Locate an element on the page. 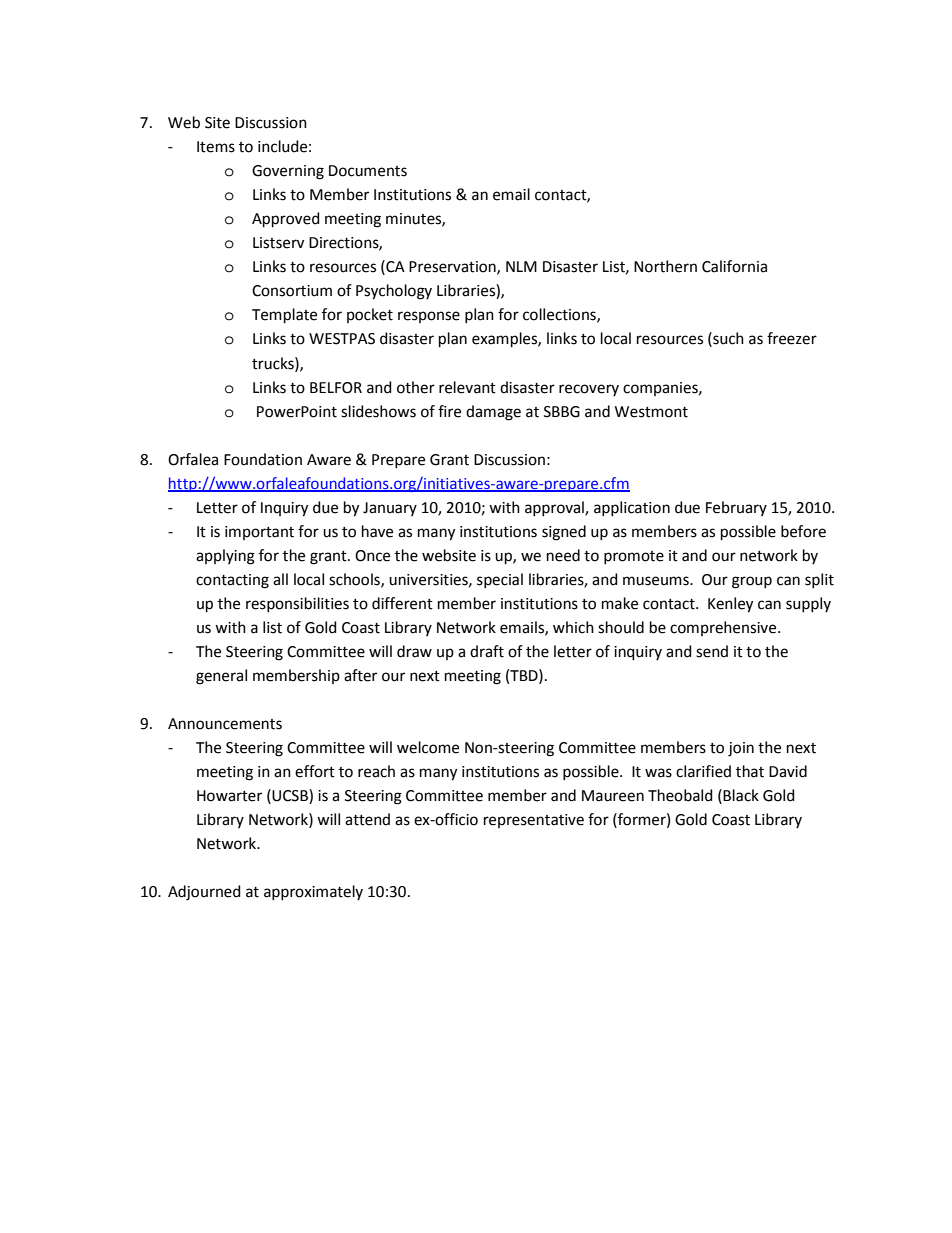 Image resolution: width=952 pixels, height=1233 pixels. Documents is located at coordinates (368, 171).
